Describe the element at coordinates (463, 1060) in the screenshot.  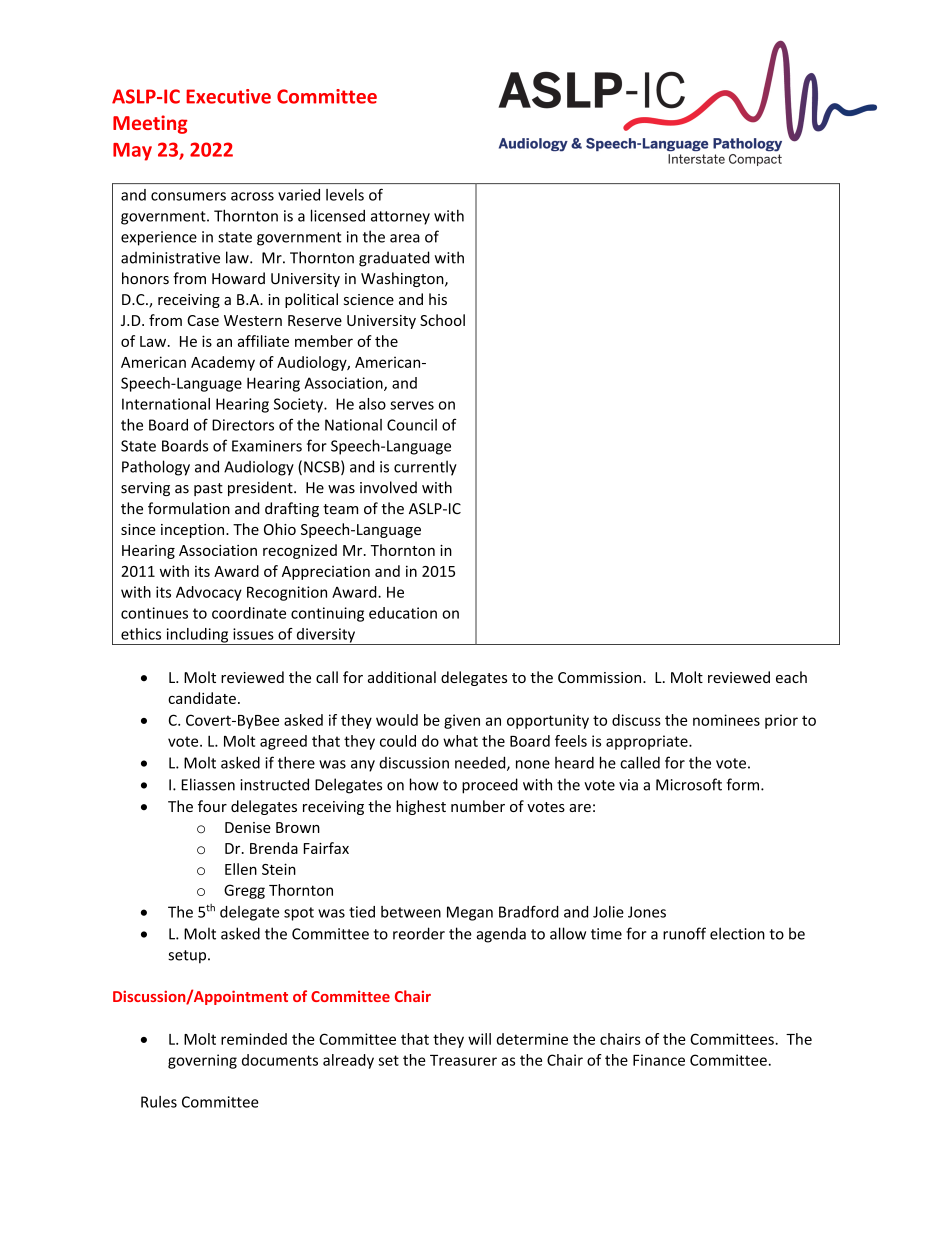
I see `Treasurer` at that location.
